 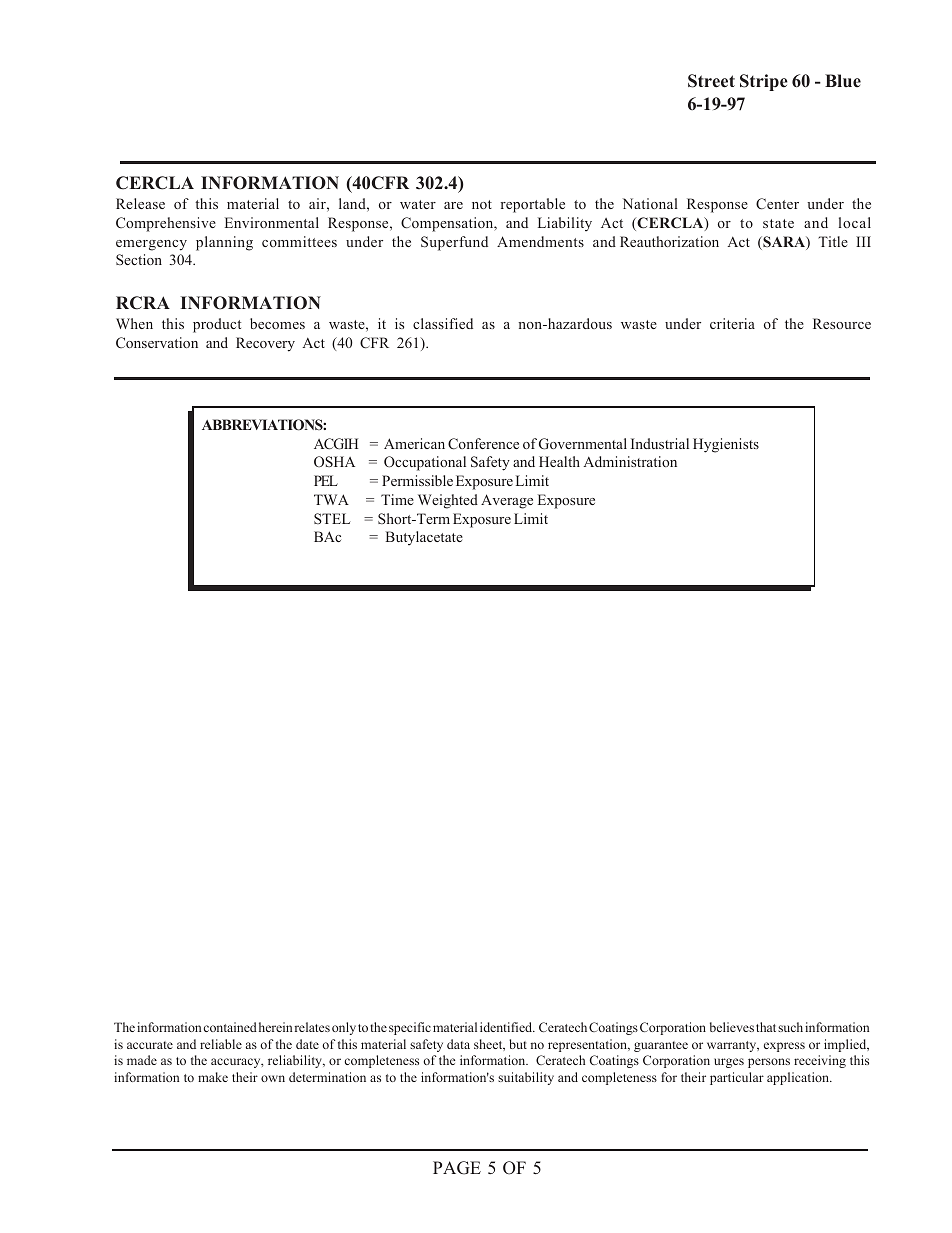 What do you see at coordinates (265, 344) in the image?
I see `Recovery` at bounding box center [265, 344].
